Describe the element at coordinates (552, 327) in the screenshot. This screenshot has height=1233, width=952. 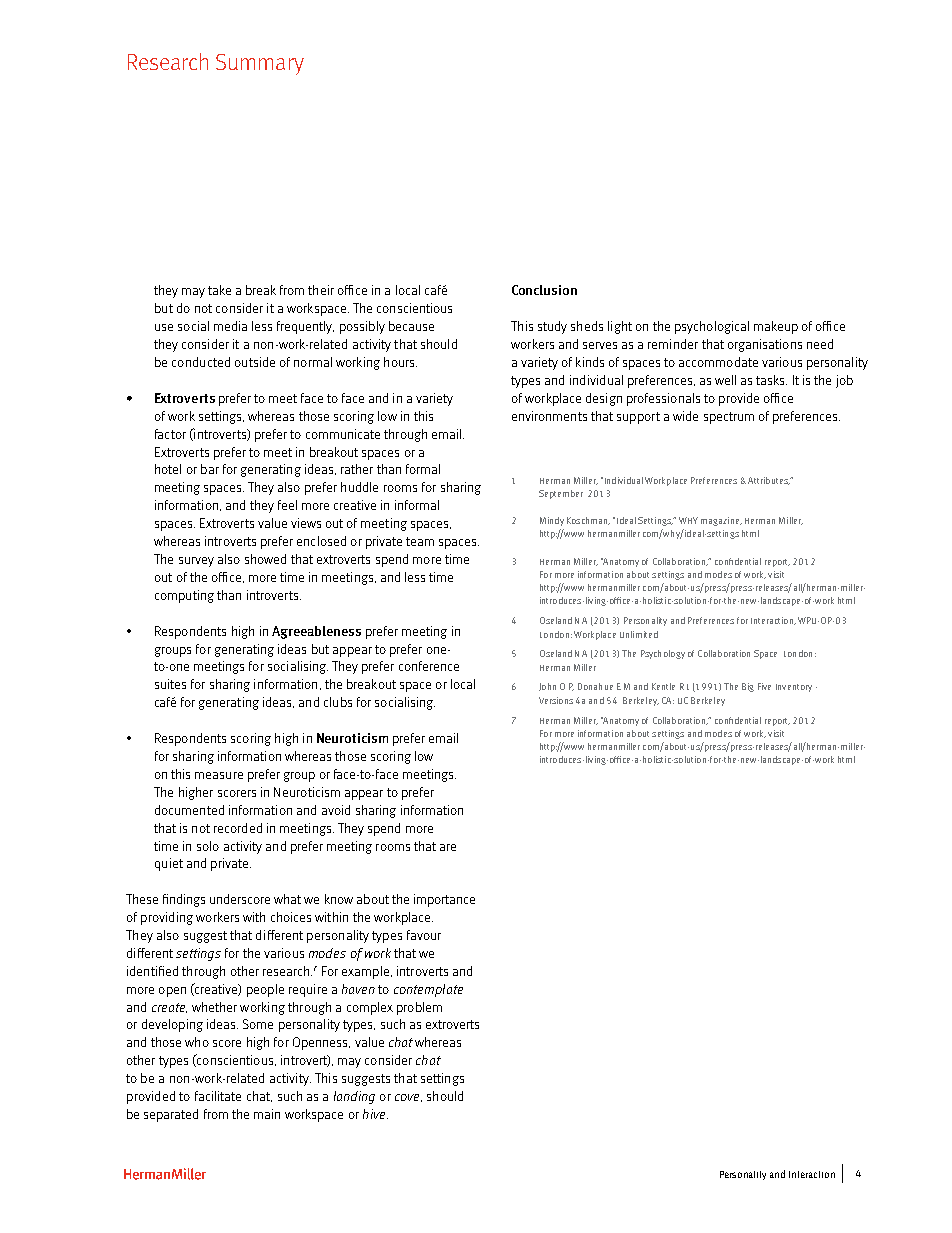
I see `study` at that location.
